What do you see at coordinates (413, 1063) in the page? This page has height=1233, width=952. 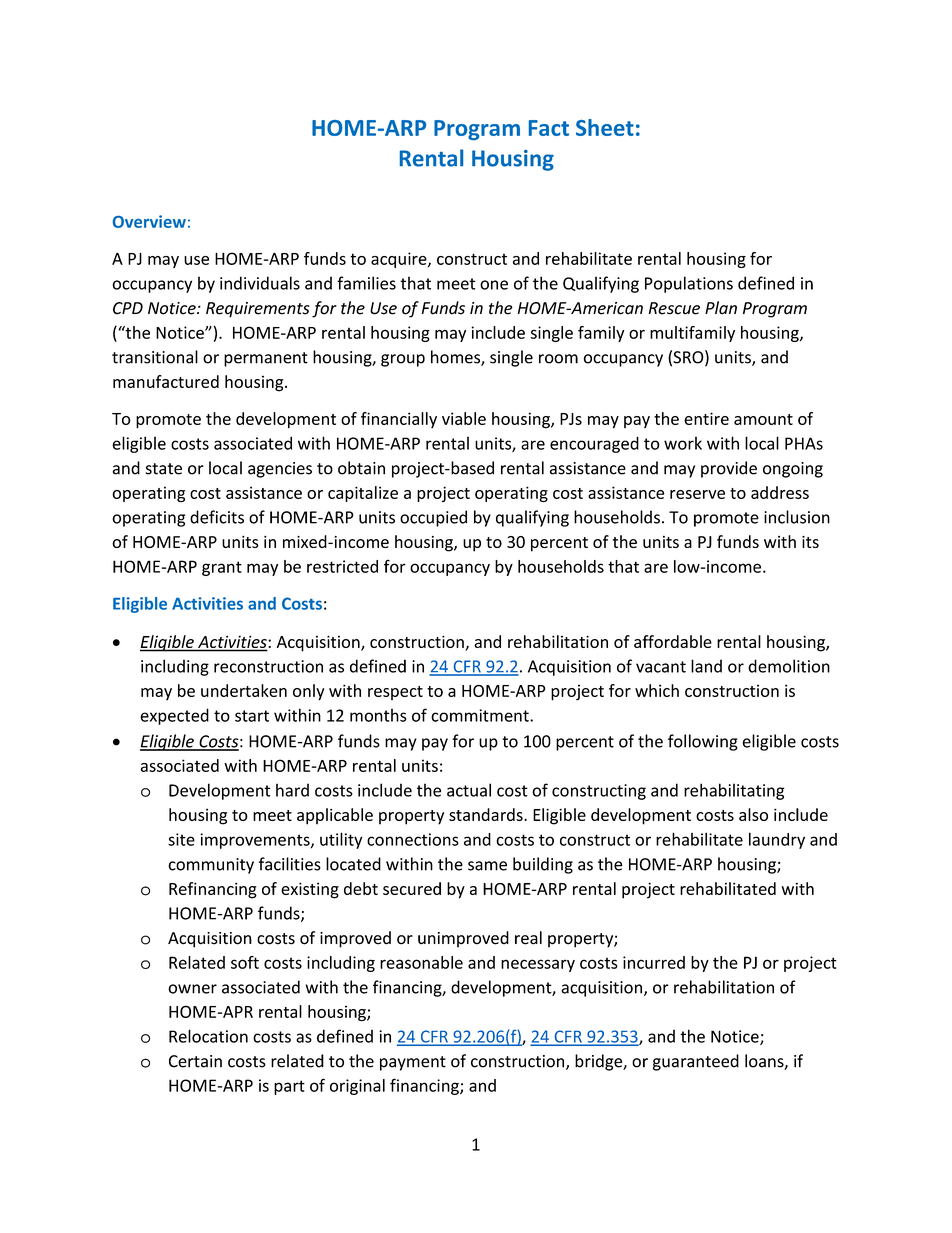 I see `payment` at bounding box center [413, 1063].
